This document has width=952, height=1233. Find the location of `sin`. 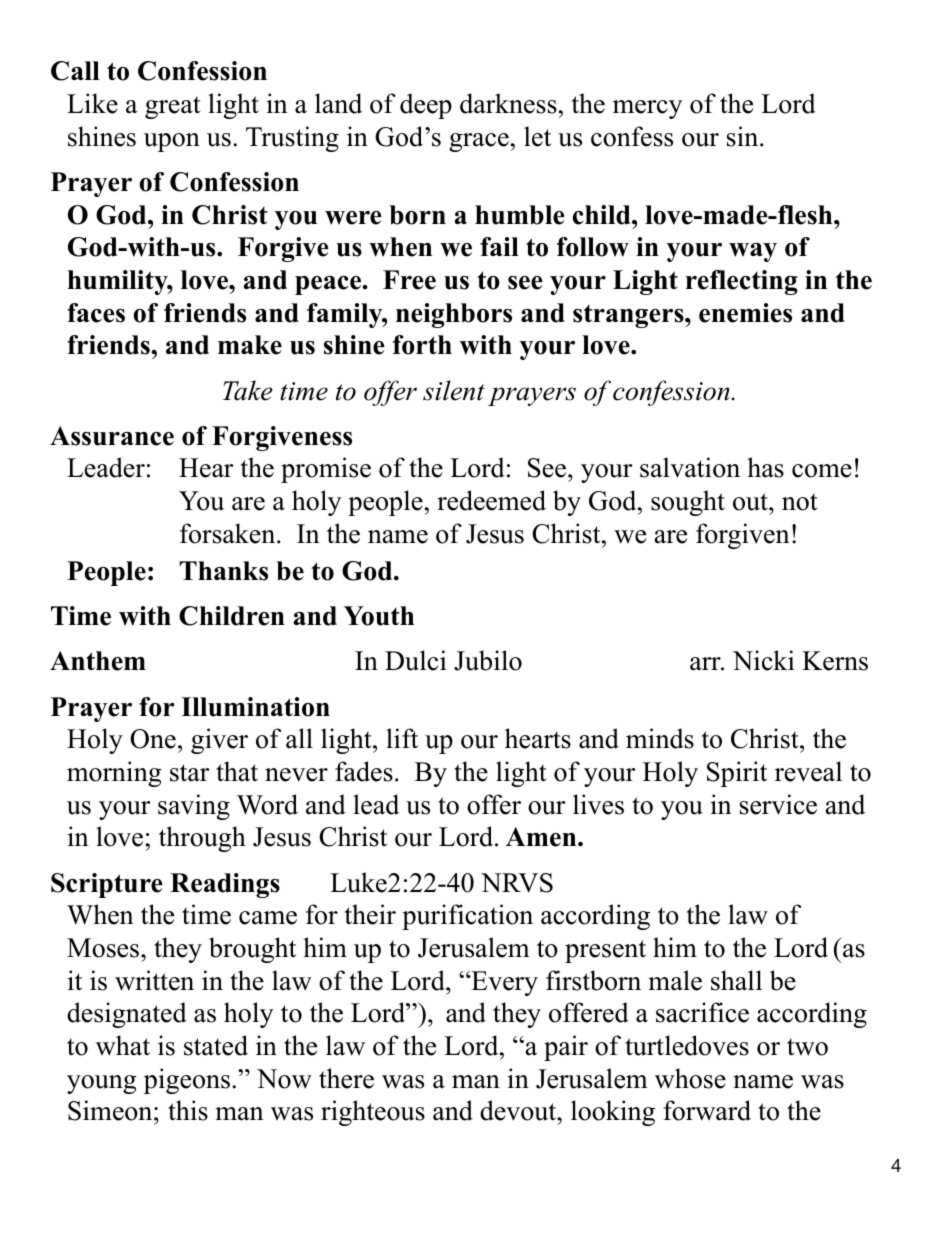

sin is located at coordinates (744, 136).
